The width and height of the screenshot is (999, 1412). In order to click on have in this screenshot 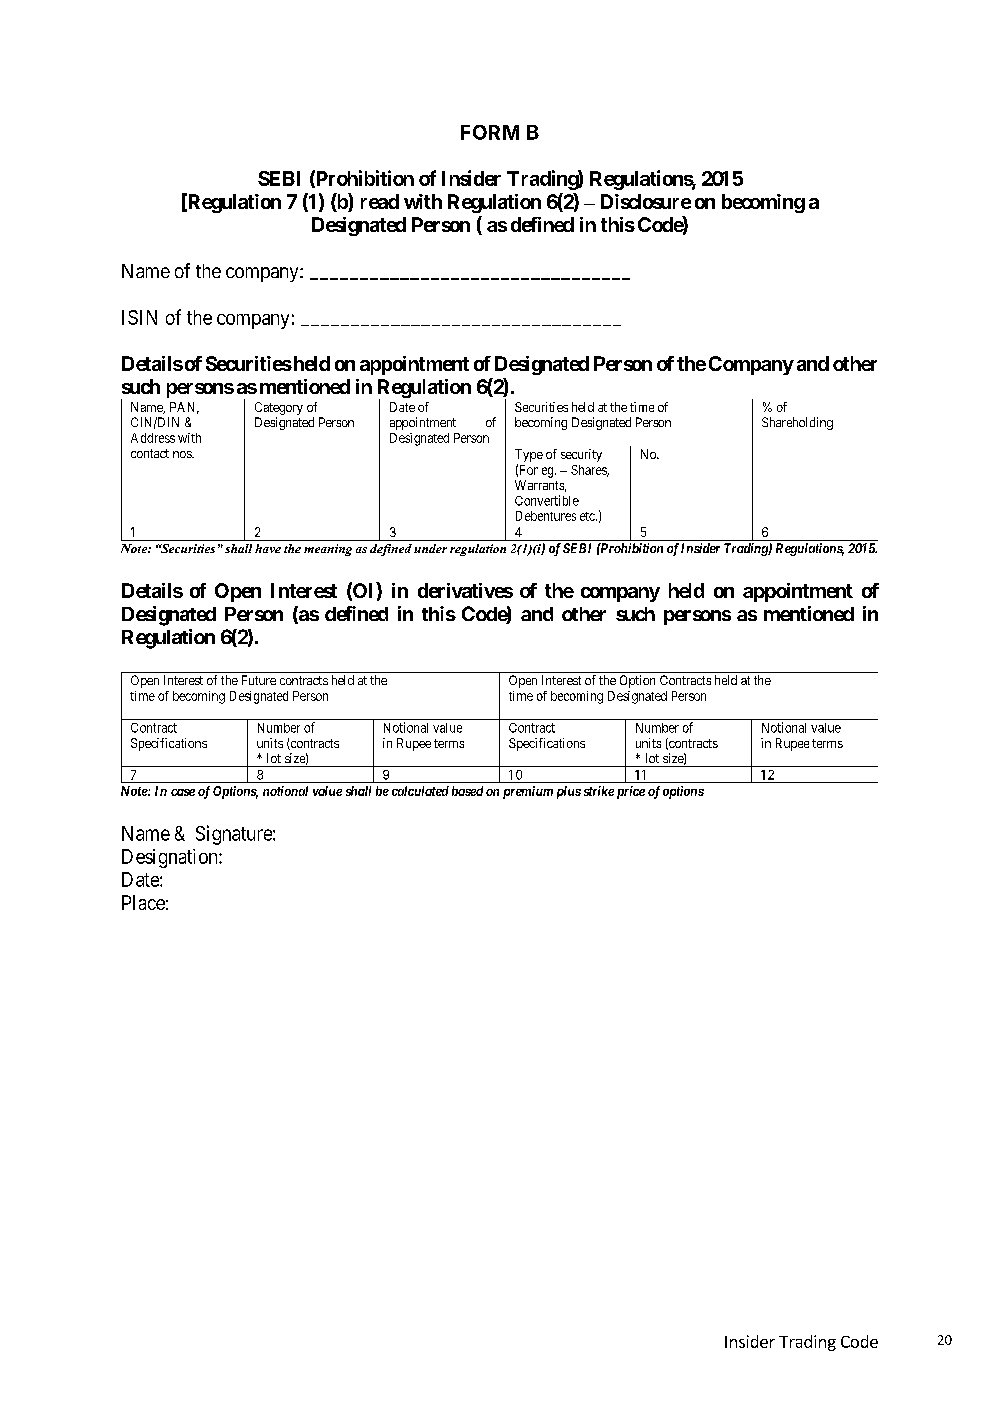, I will do `click(268, 548)`.
